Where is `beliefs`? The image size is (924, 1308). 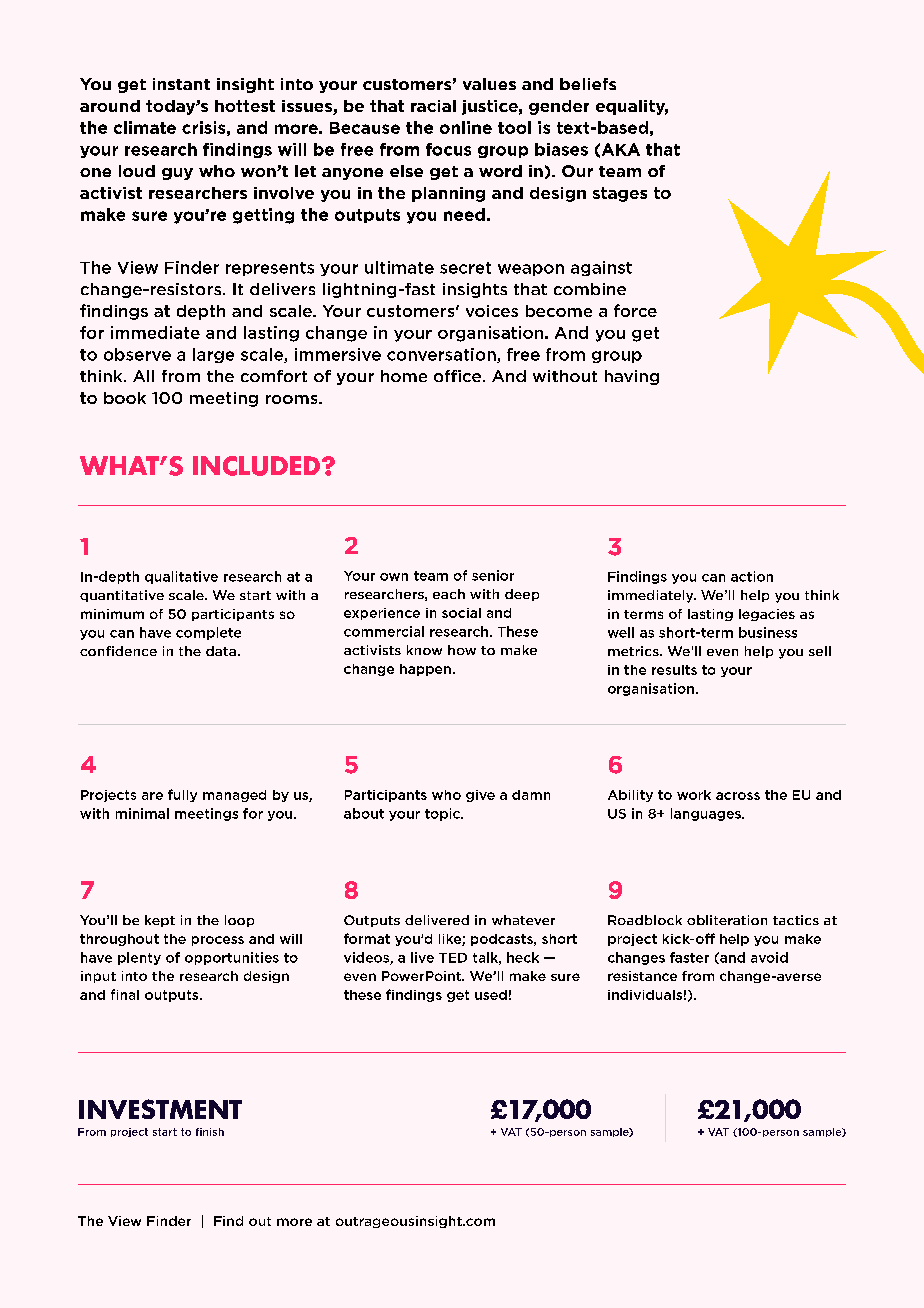 beliefs is located at coordinates (588, 84).
